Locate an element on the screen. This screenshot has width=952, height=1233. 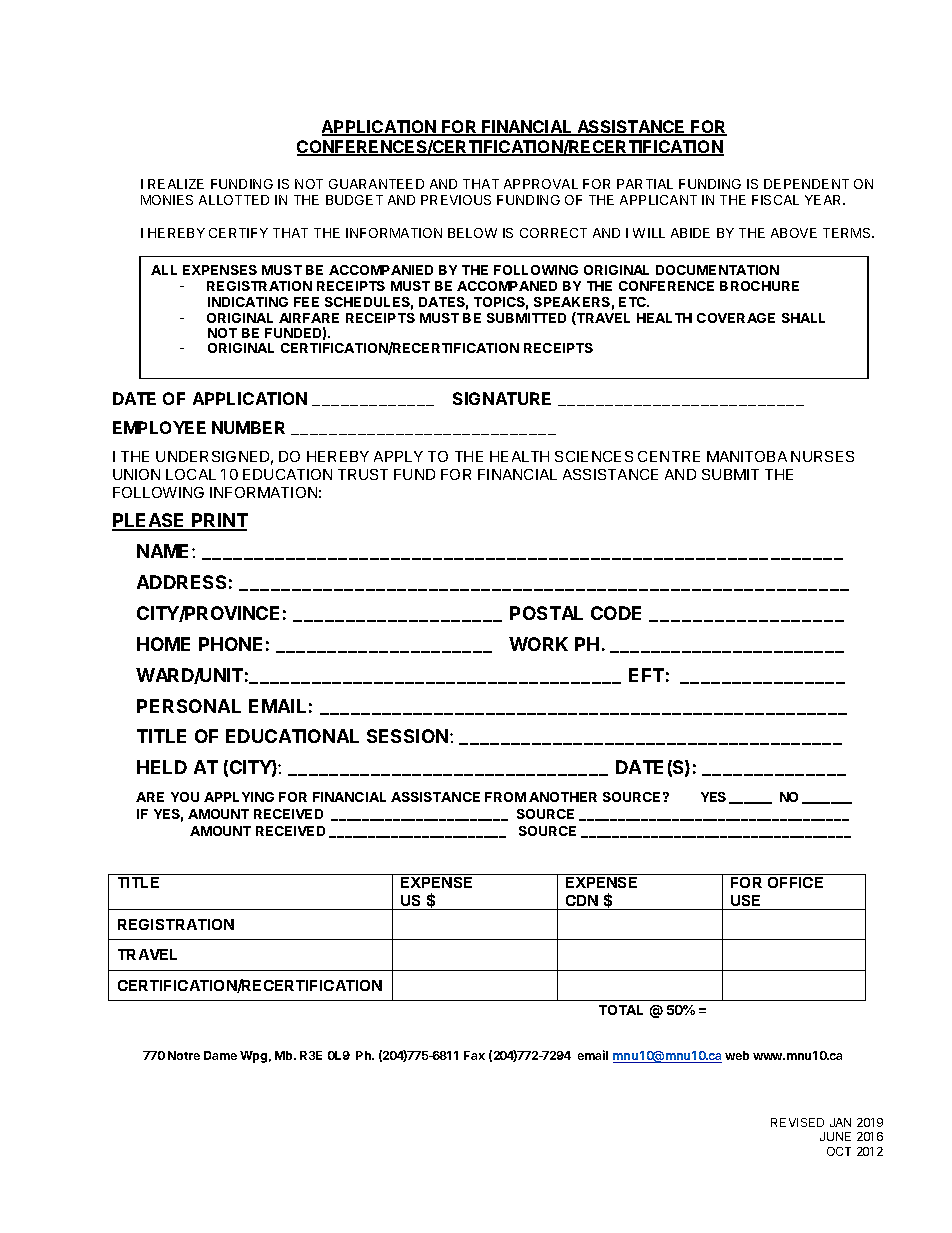
PHONE is located at coordinates (230, 644).
